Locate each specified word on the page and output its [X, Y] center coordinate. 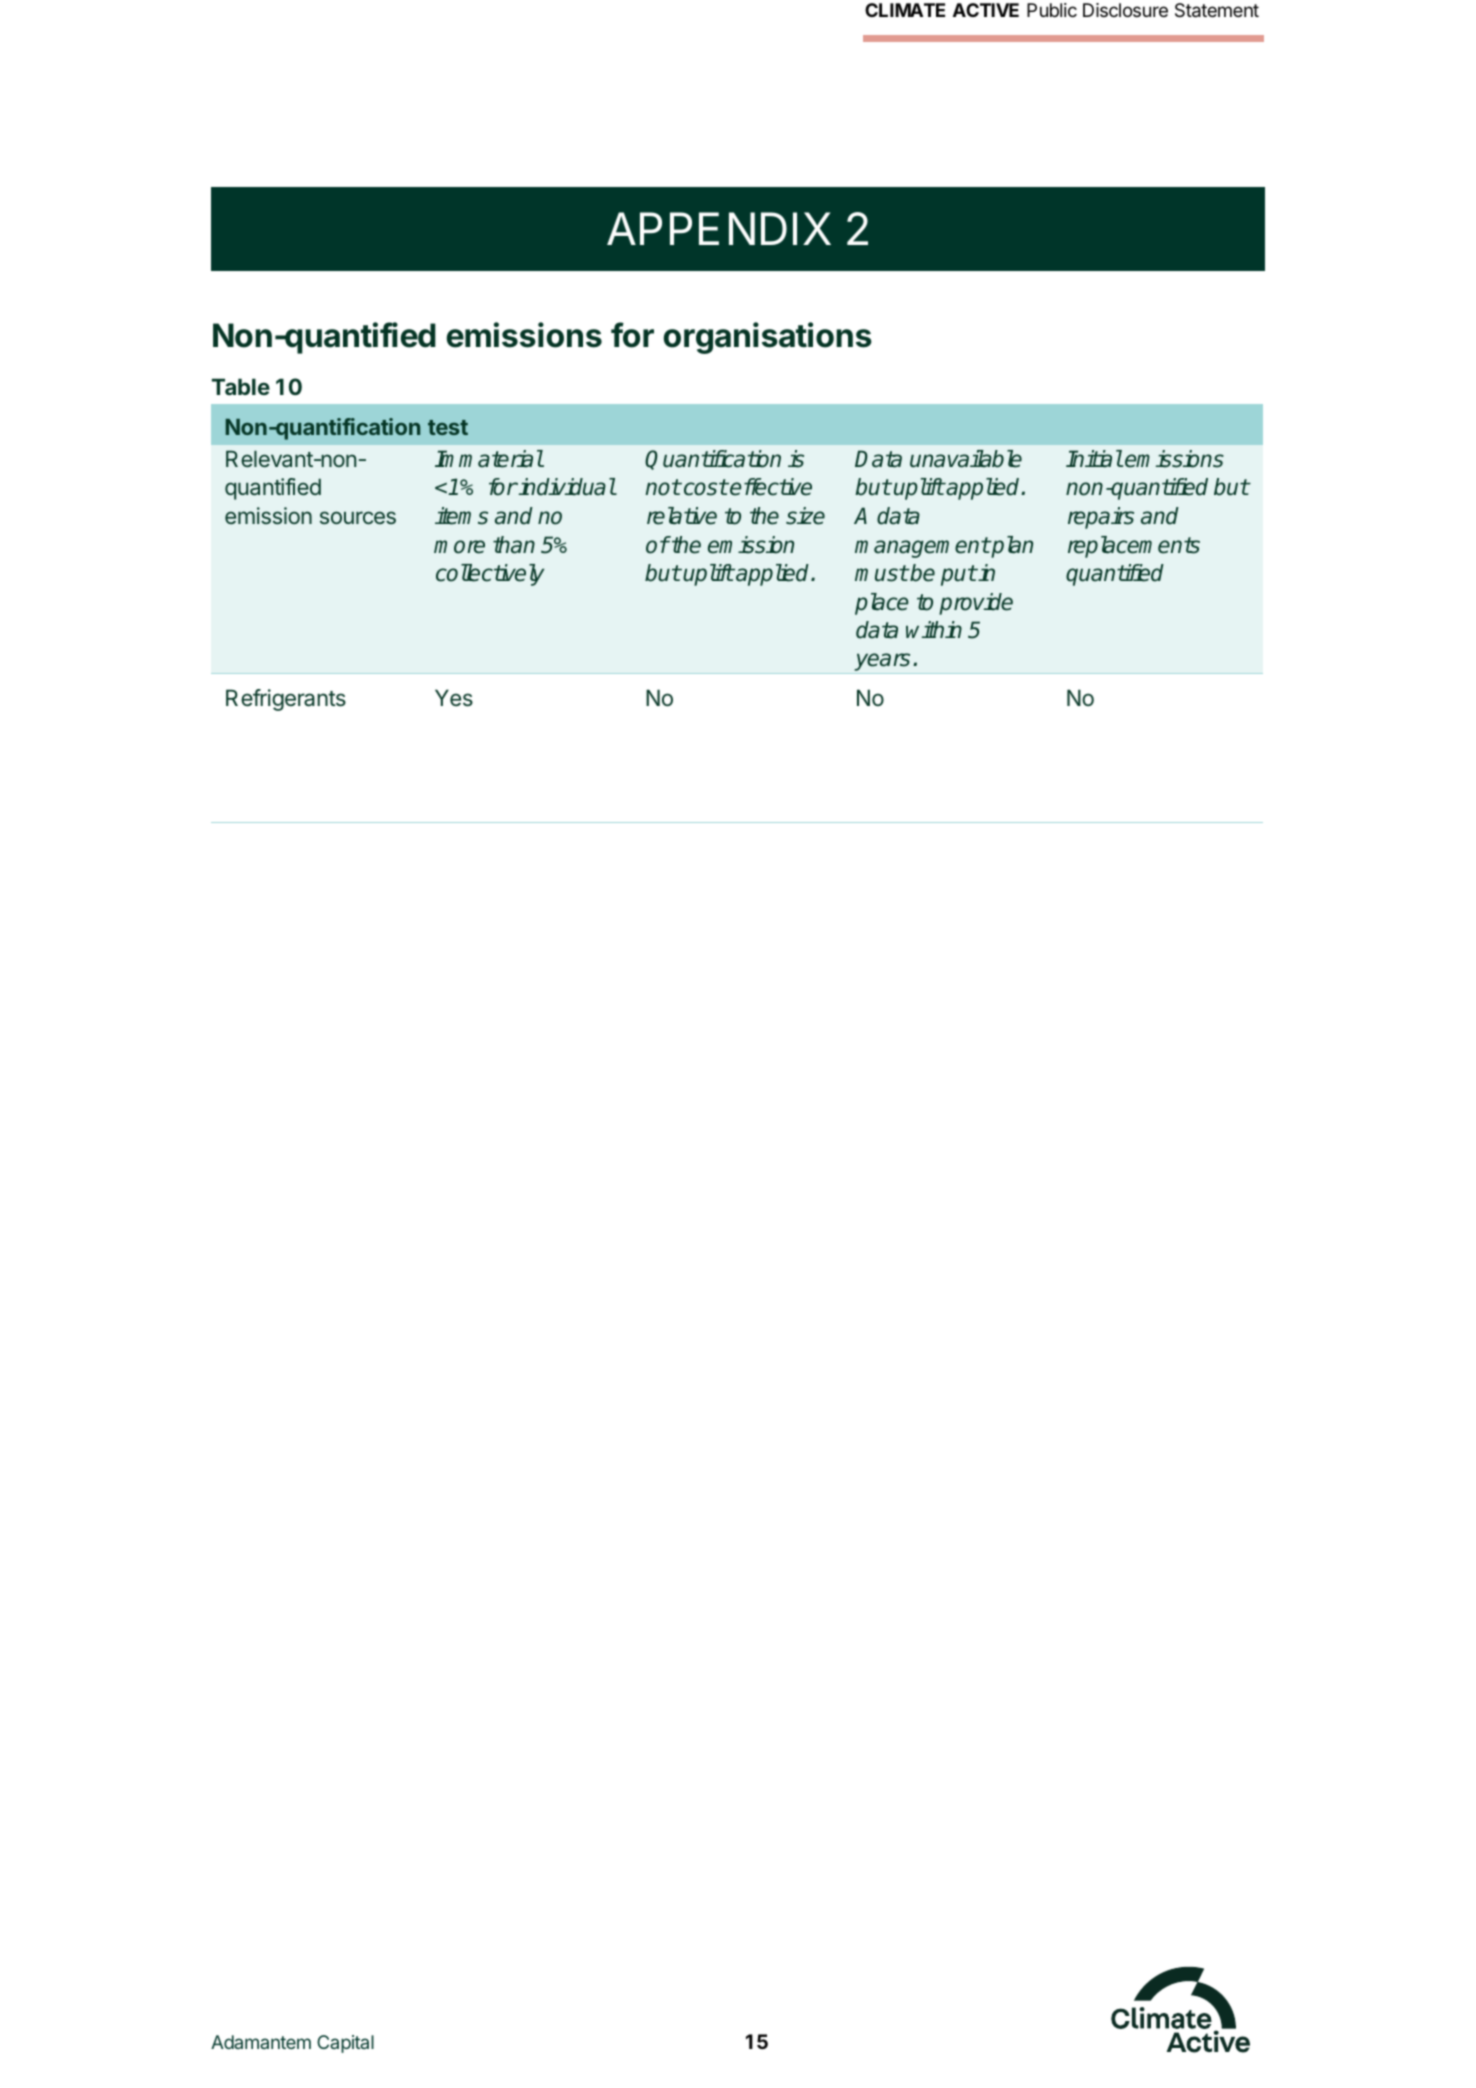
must [881, 573]
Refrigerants [286, 700]
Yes [454, 698]
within [934, 629]
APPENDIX [719, 228]
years [883, 663]
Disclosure [1125, 10]
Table [241, 386]
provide [976, 604]
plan [1011, 547]
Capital [345, 2044]
